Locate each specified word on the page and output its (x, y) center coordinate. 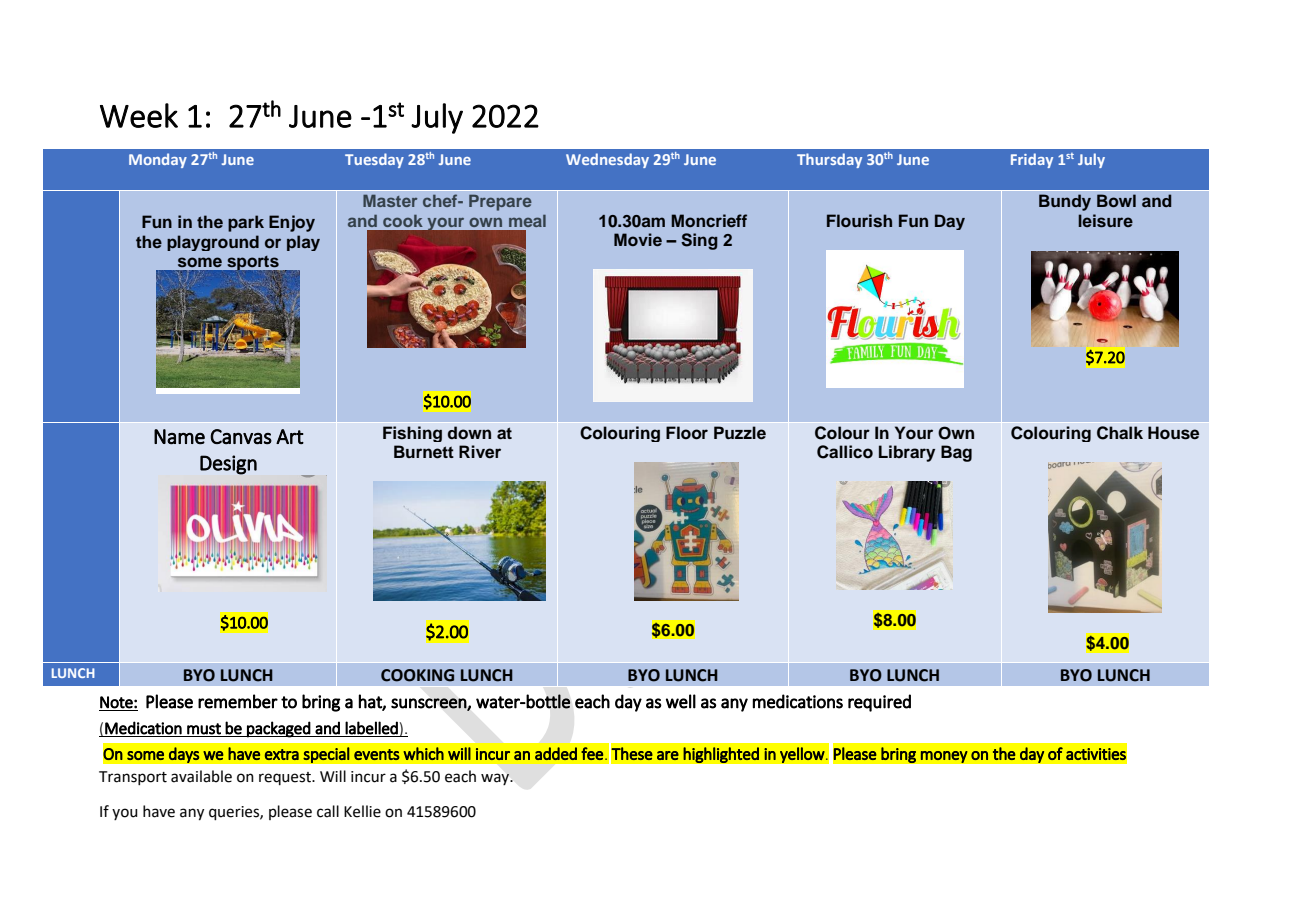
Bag (956, 453)
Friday (1032, 160)
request (286, 778)
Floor (687, 433)
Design (228, 465)
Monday (158, 160)
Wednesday (607, 160)
